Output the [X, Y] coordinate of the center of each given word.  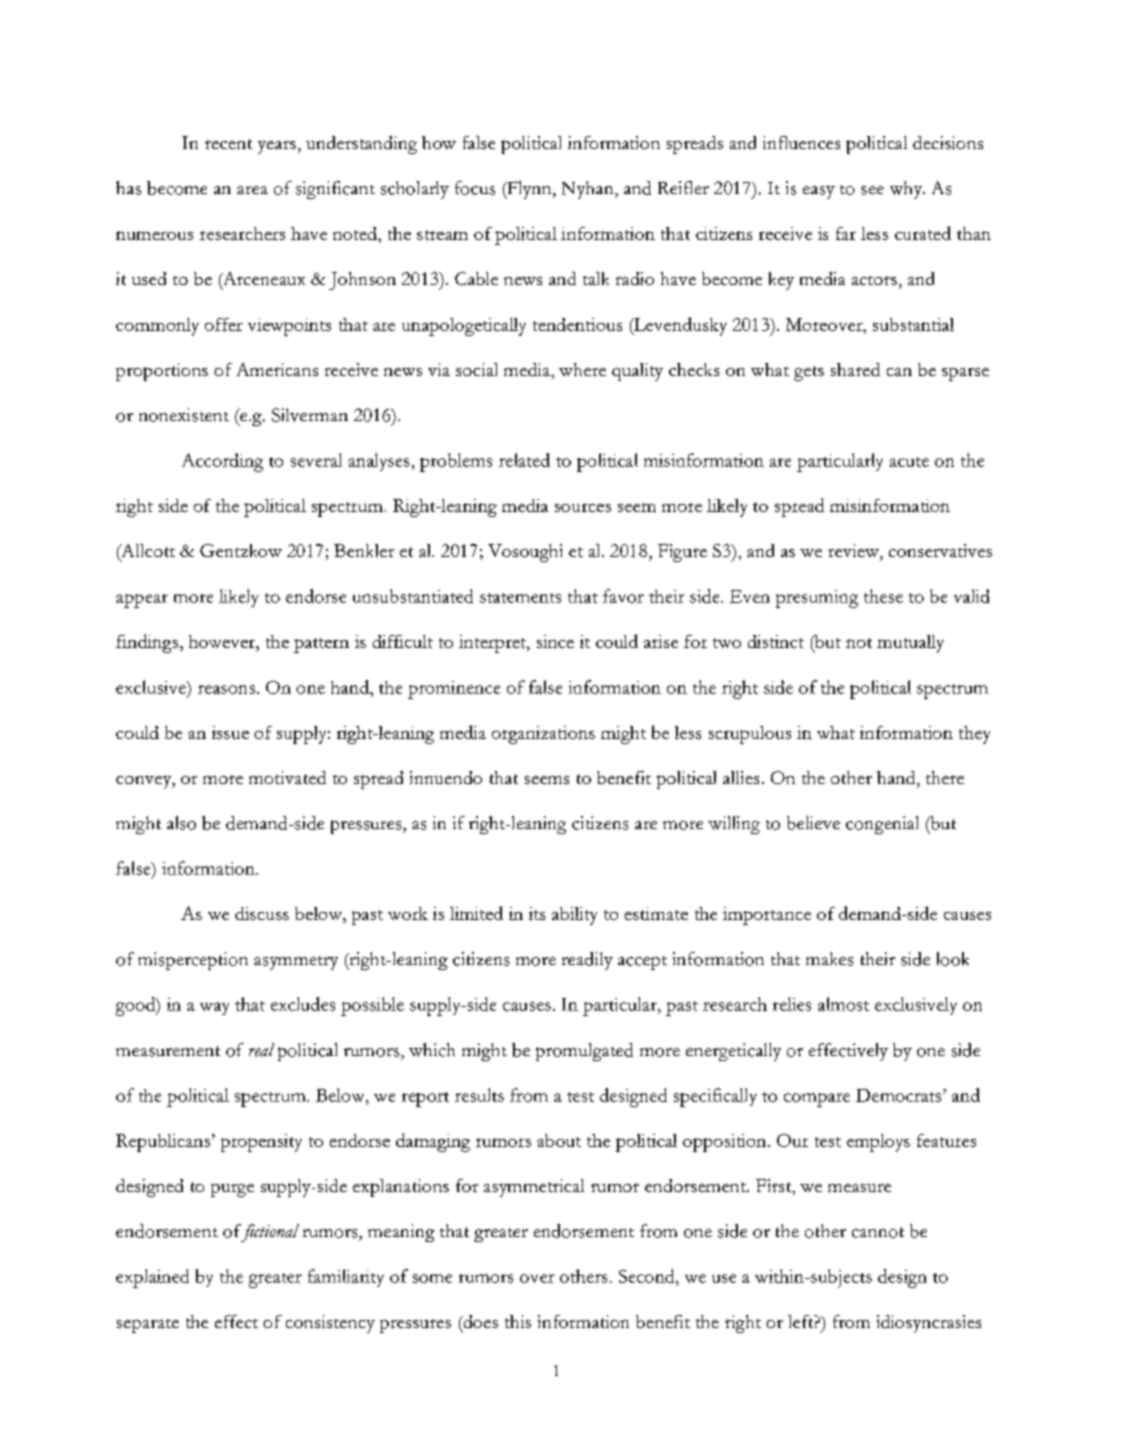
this [518, 1321]
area [252, 190]
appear [142, 601]
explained [152, 1278]
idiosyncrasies [929, 1324]
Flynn [529, 190]
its [537, 913]
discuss [262, 913]
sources [583, 508]
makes [829, 959]
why [907, 190]
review [854, 550]
